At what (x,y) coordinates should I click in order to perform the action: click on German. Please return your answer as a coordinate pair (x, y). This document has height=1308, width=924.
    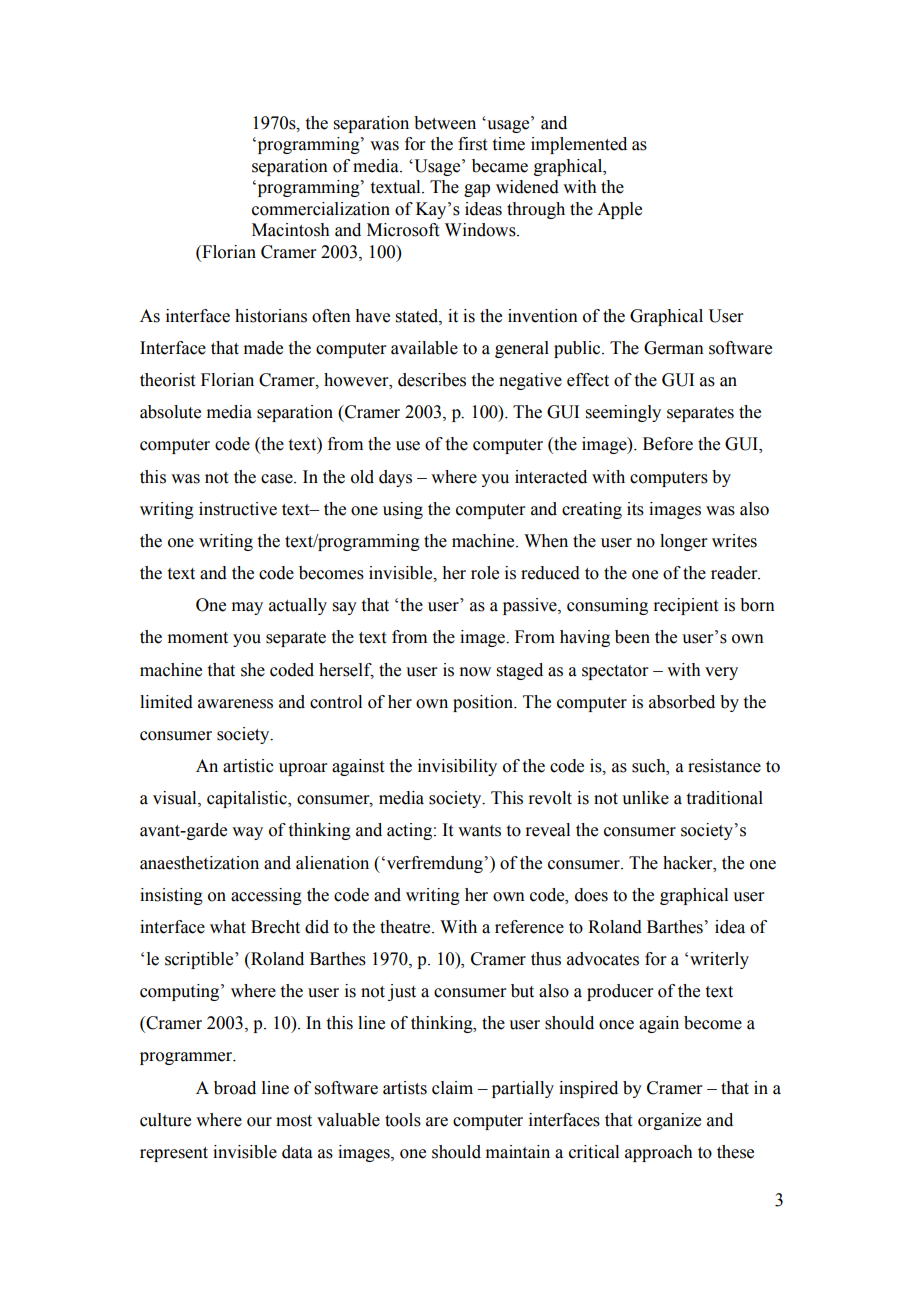
    Looking at the image, I should click on (674, 348).
